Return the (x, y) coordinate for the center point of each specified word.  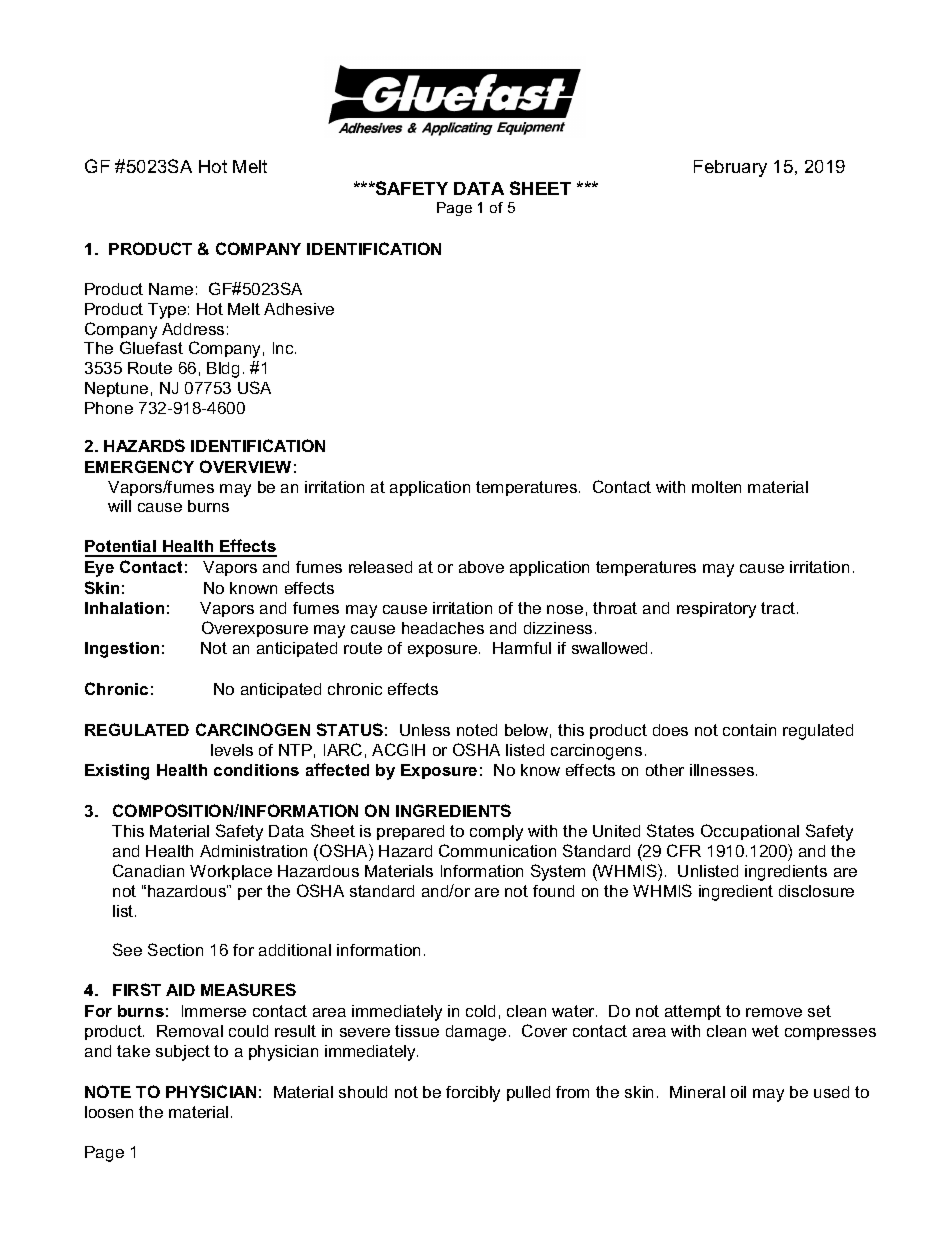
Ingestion (122, 650)
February (730, 168)
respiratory (716, 610)
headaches (443, 628)
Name (171, 289)
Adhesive (299, 309)
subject (183, 1053)
